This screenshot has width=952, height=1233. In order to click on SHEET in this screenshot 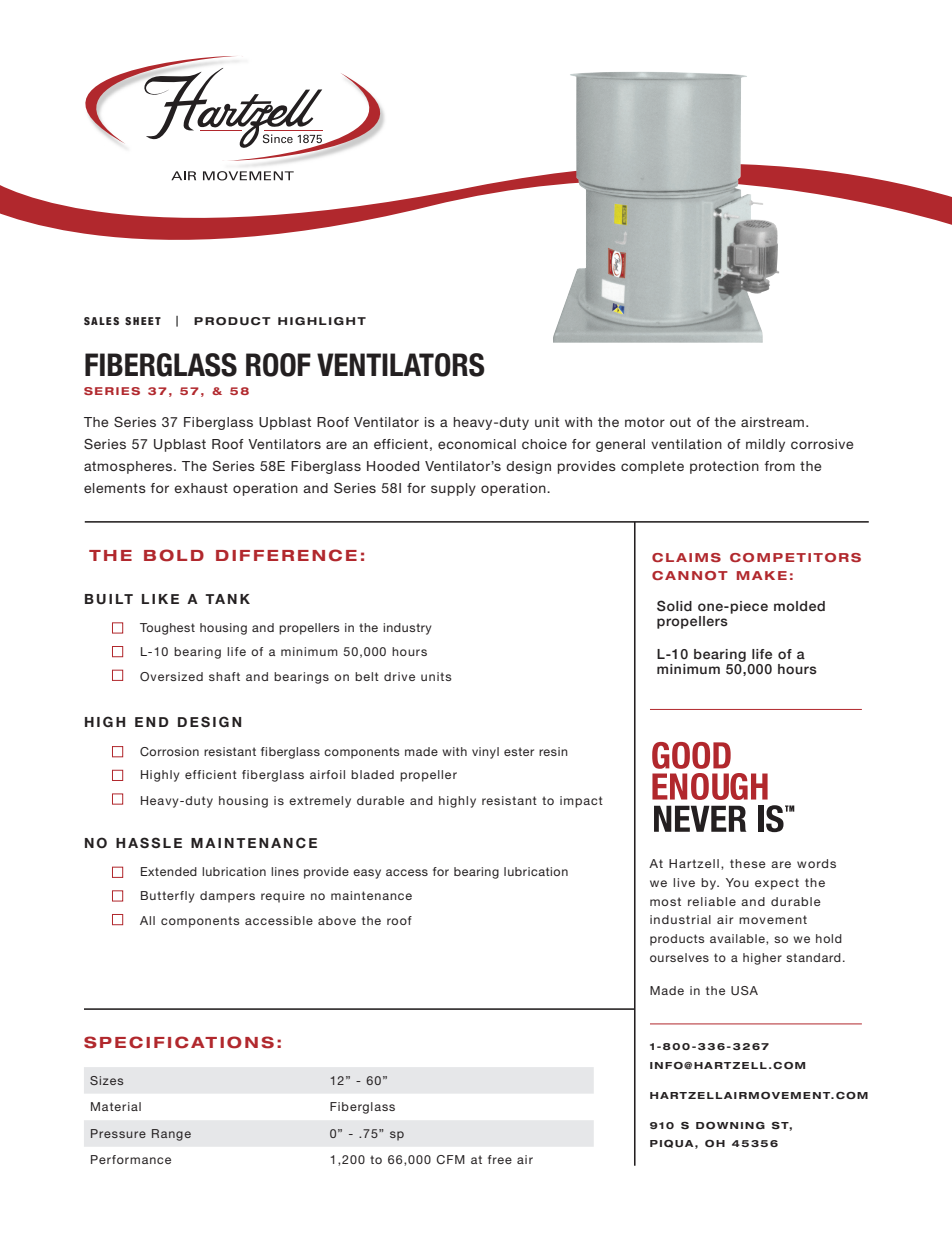, I will do `click(143, 321)`.
